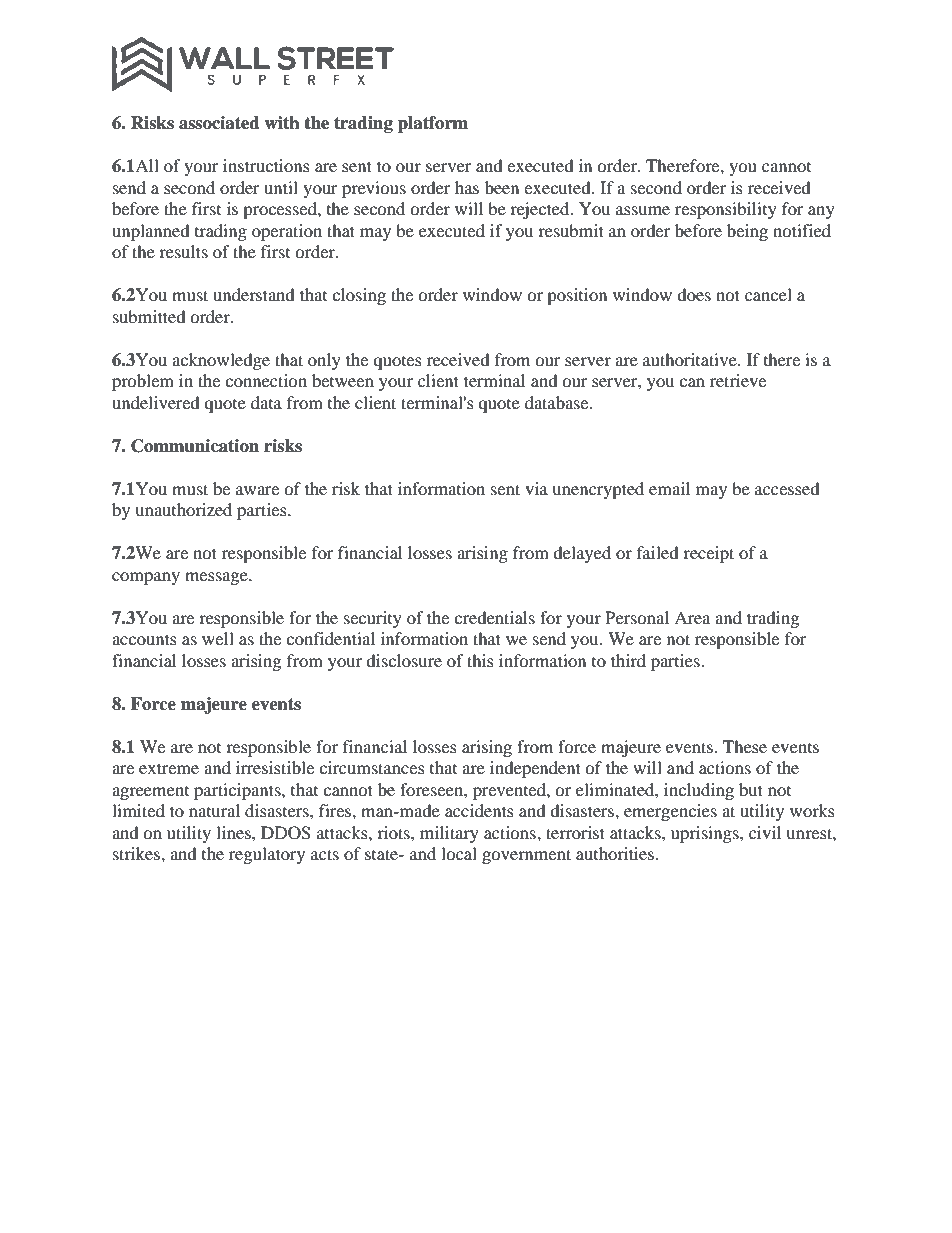 The image size is (952, 1233). What do you see at coordinates (449, 834) in the screenshot?
I see `military` at bounding box center [449, 834].
